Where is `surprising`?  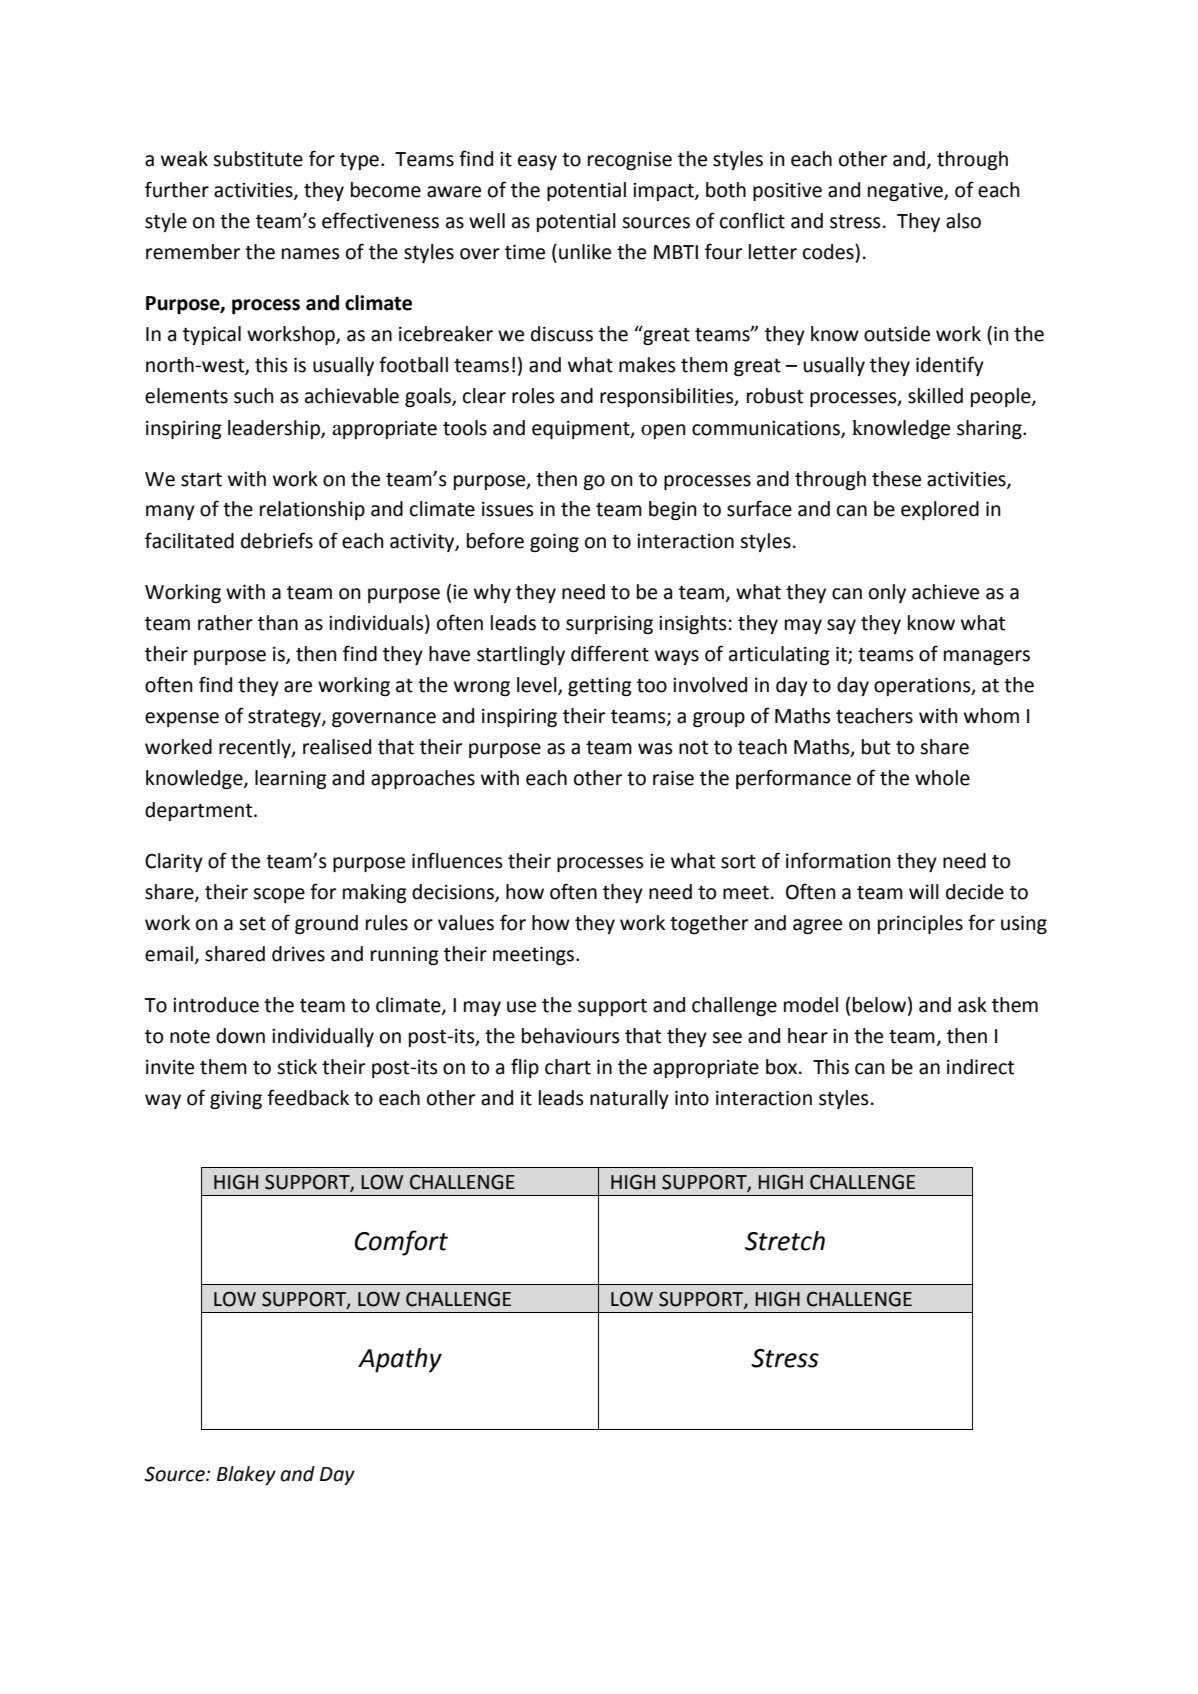
surprising is located at coordinates (609, 624).
